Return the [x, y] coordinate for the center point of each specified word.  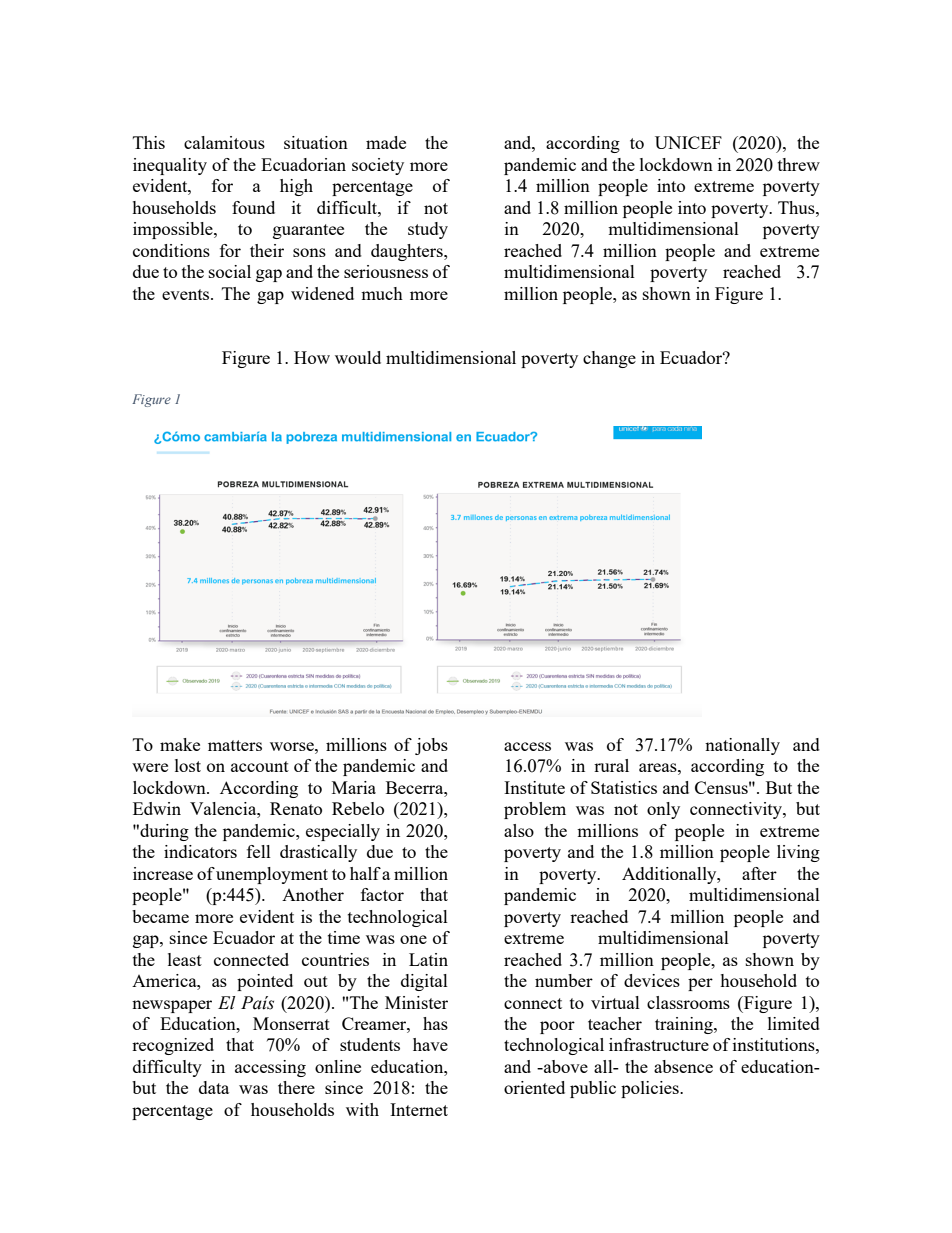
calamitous [224, 142]
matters [235, 745]
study [428, 230]
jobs [431, 746]
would [358, 357]
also [519, 830]
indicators [200, 851]
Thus [797, 207]
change [609, 359]
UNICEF [688, 142]
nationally [742, 746]
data [214, 1087]
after [759, 873]
